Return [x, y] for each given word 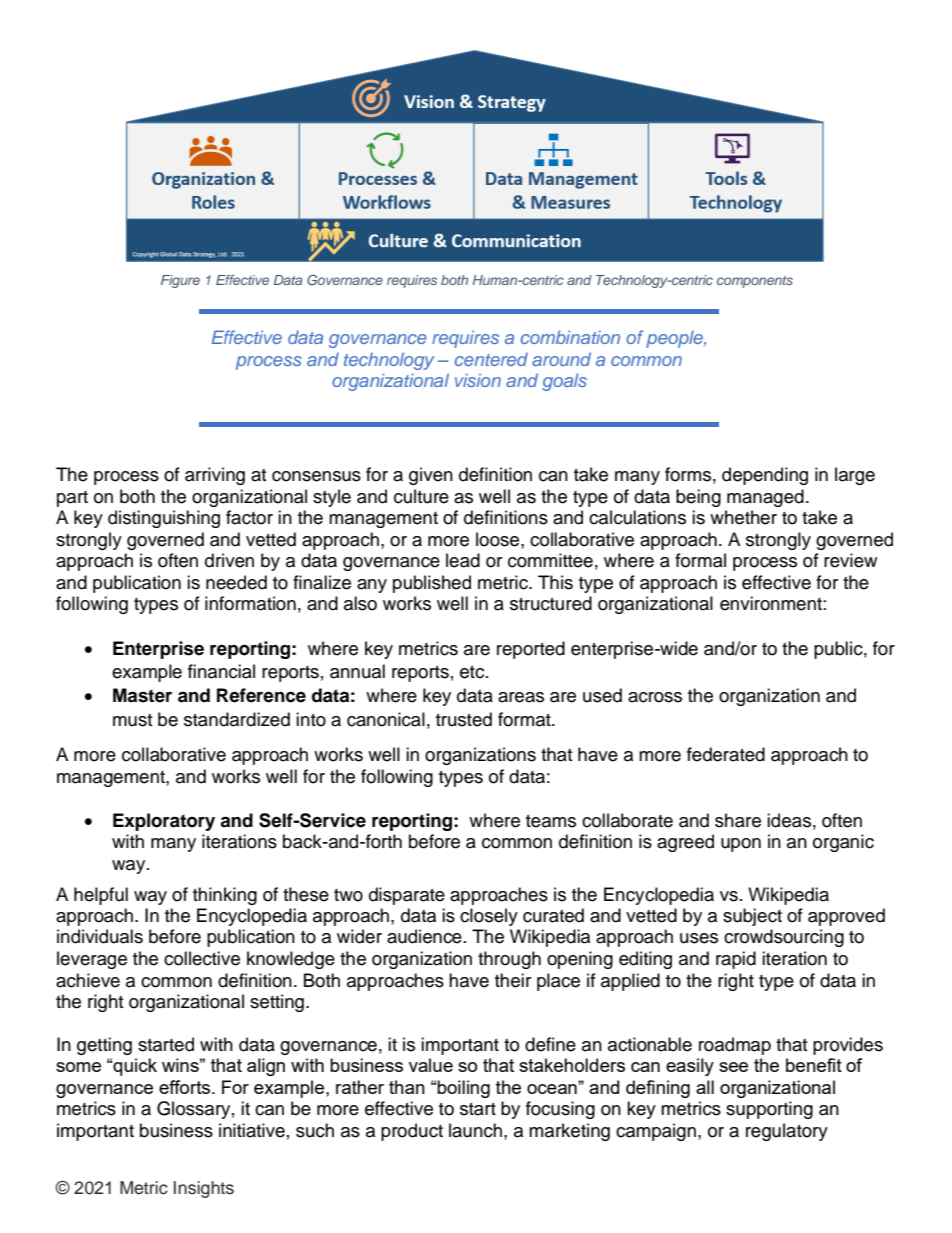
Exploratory [164, 822]
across [655, 697]
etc [473, 672]
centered [491, 359]
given [431, 476]
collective [202, 958]
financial [221, 671]
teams [551, 821]
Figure [180, 281]
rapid [736, 960]
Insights [204, 1189]
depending [765, 476]
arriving [215, 476]
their [513, 980]
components [755, 282]
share [738, 820]
